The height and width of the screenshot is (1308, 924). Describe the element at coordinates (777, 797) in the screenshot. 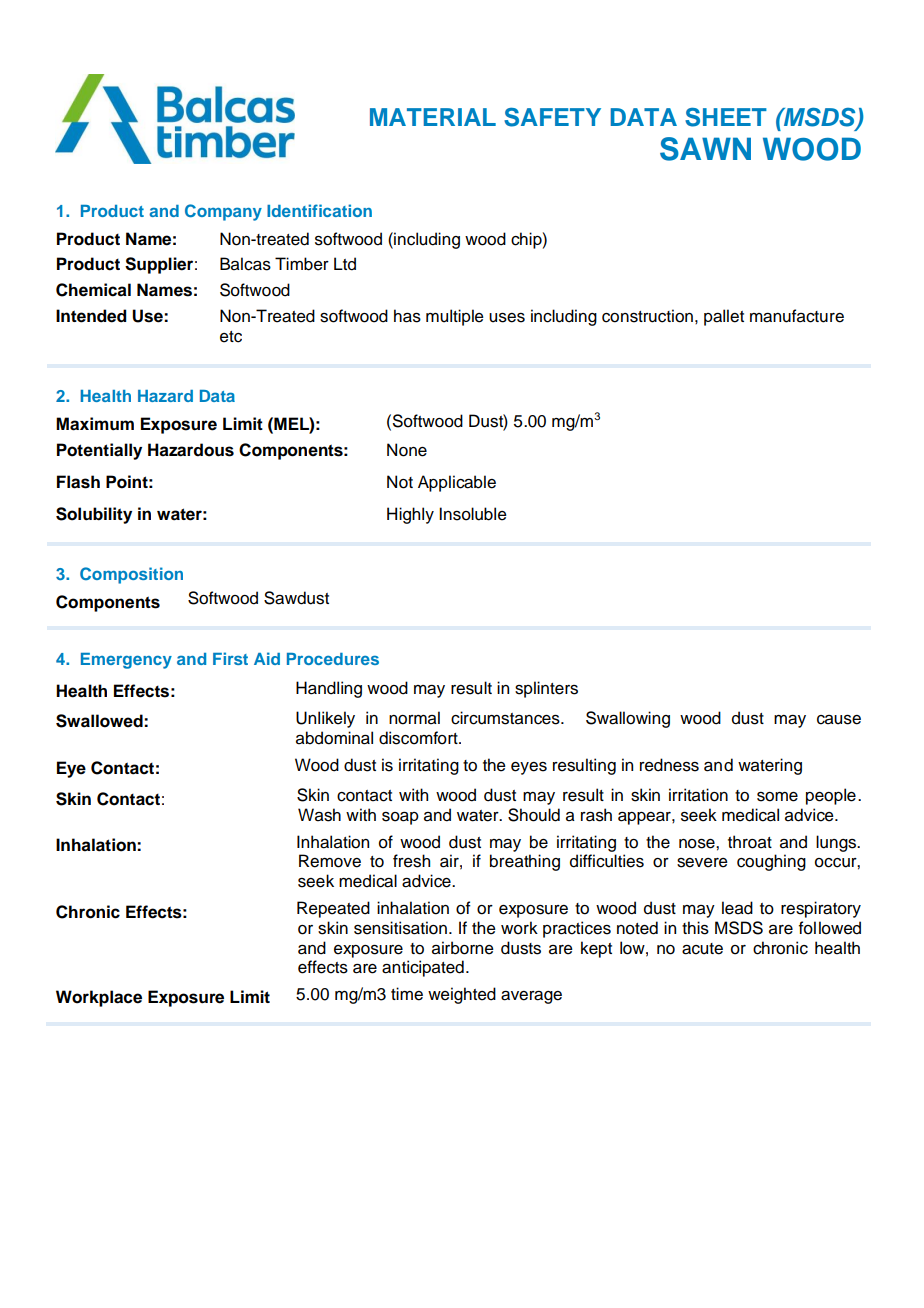

I see `some` at that location.
